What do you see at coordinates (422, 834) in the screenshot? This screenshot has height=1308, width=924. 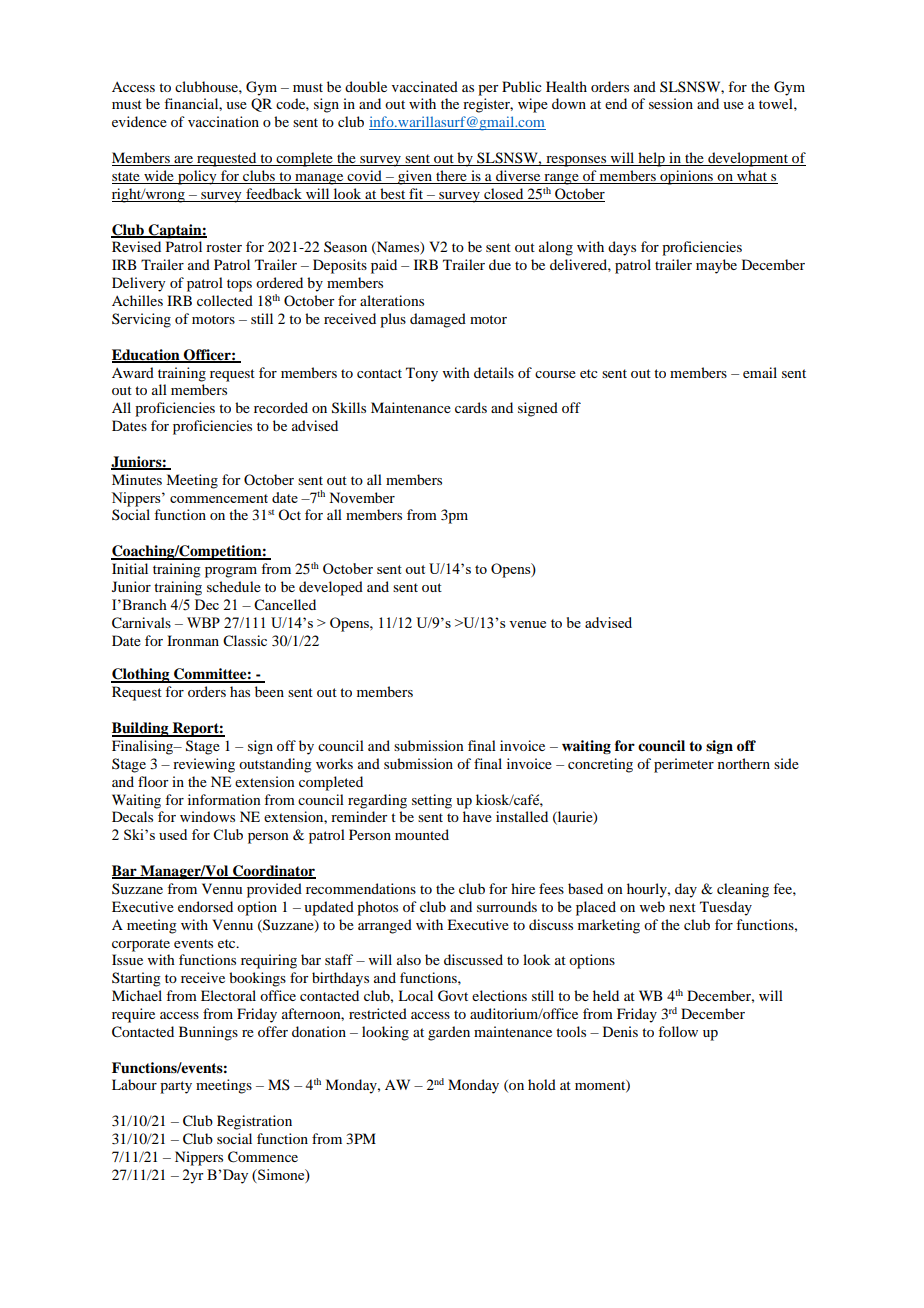 I see `mounted` at bounding box center [422, 834].
